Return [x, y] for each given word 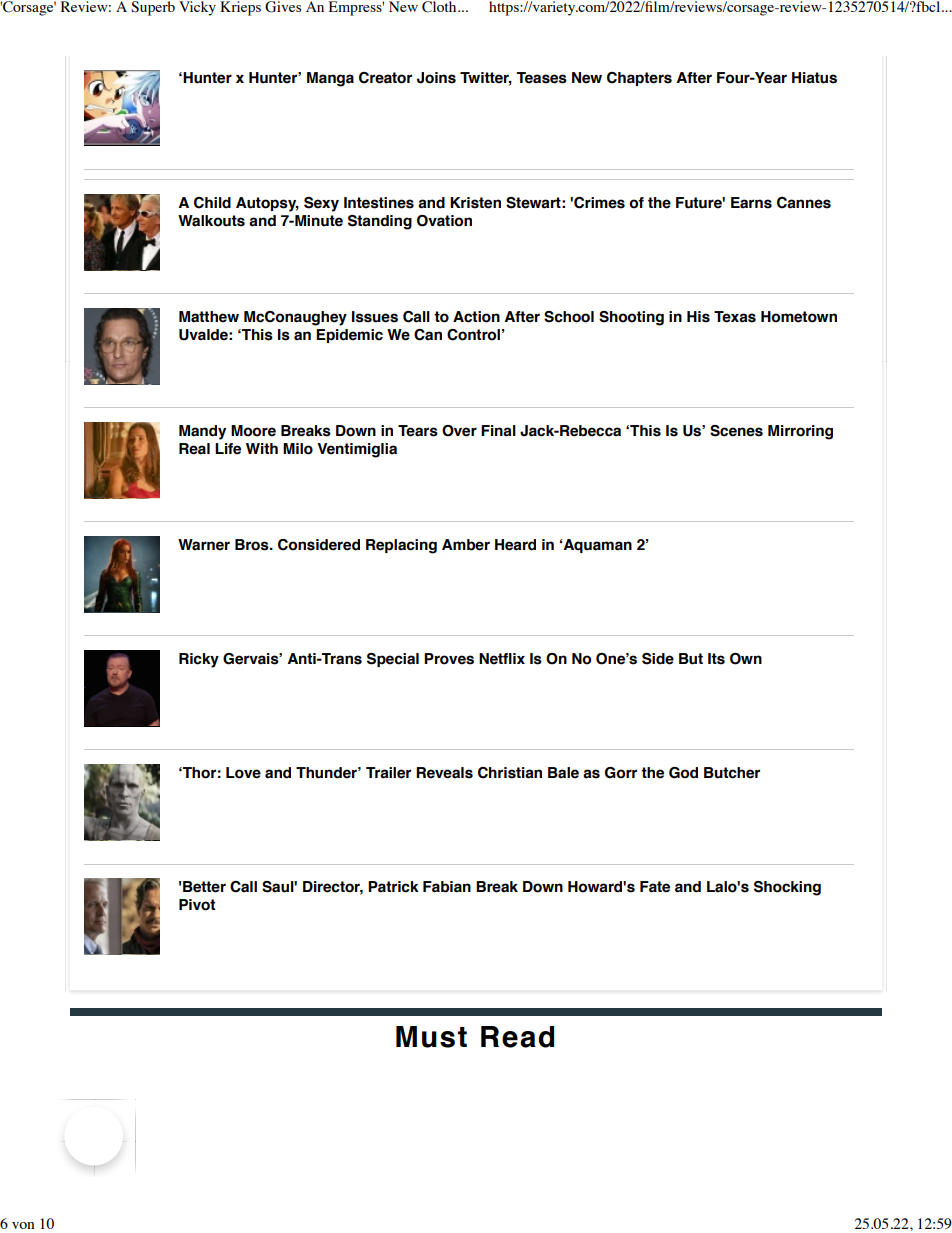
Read [517, 1037]
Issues [375, 317]
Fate [655, 887]
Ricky [199, 660]
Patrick [393, 887]
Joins [436, 78]
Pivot [197, 905]
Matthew [209, 317]
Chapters [639, 79]
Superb [153, 8]
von [23, 1225]
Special [393, 660]
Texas [735, 317]
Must [431, 1037]
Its [716, 659]
